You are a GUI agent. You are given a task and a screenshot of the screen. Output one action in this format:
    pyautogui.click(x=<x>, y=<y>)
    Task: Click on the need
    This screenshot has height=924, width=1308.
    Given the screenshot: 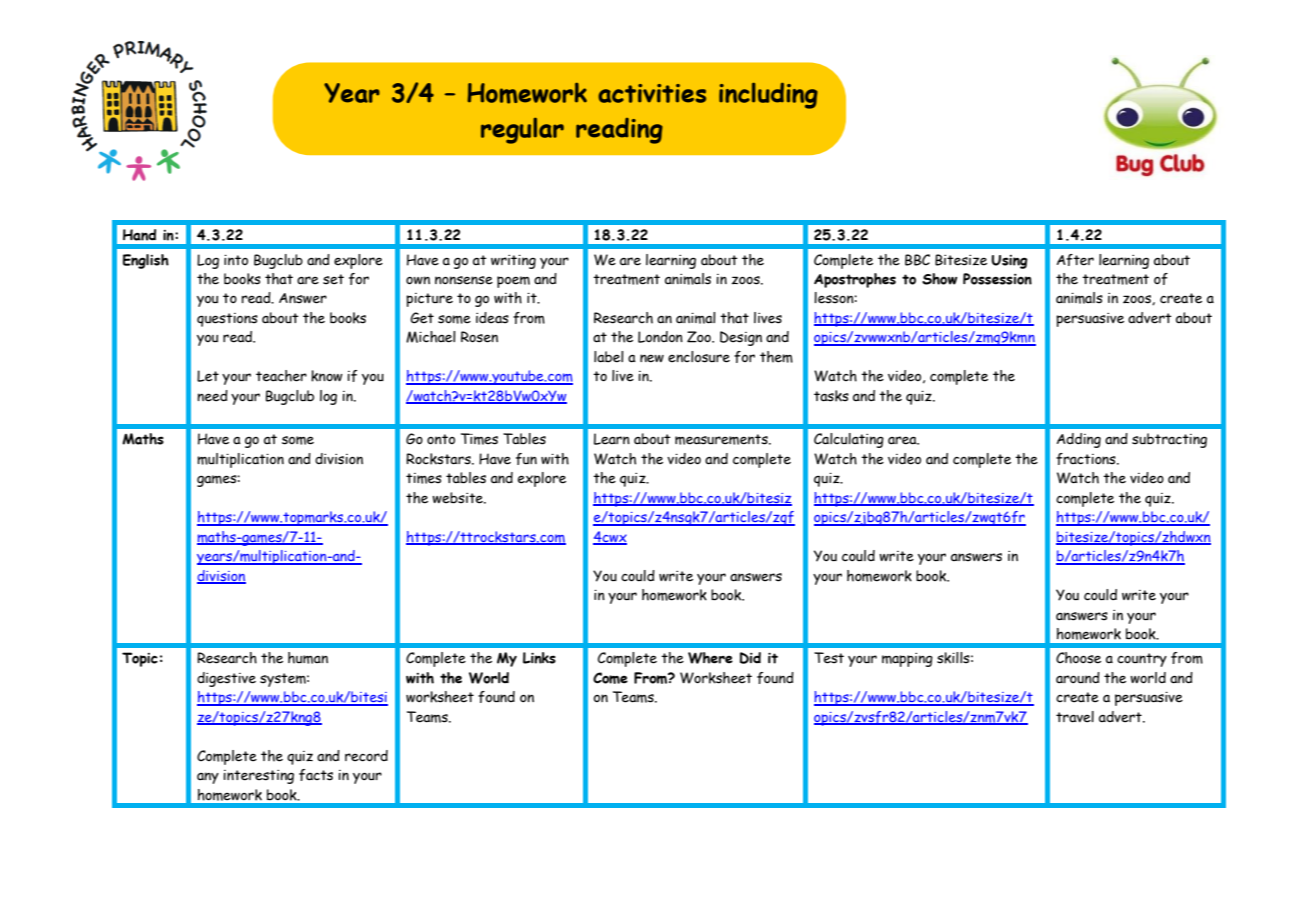 What is the action you would take?
    pyautogui.click(x=212, y=396)
